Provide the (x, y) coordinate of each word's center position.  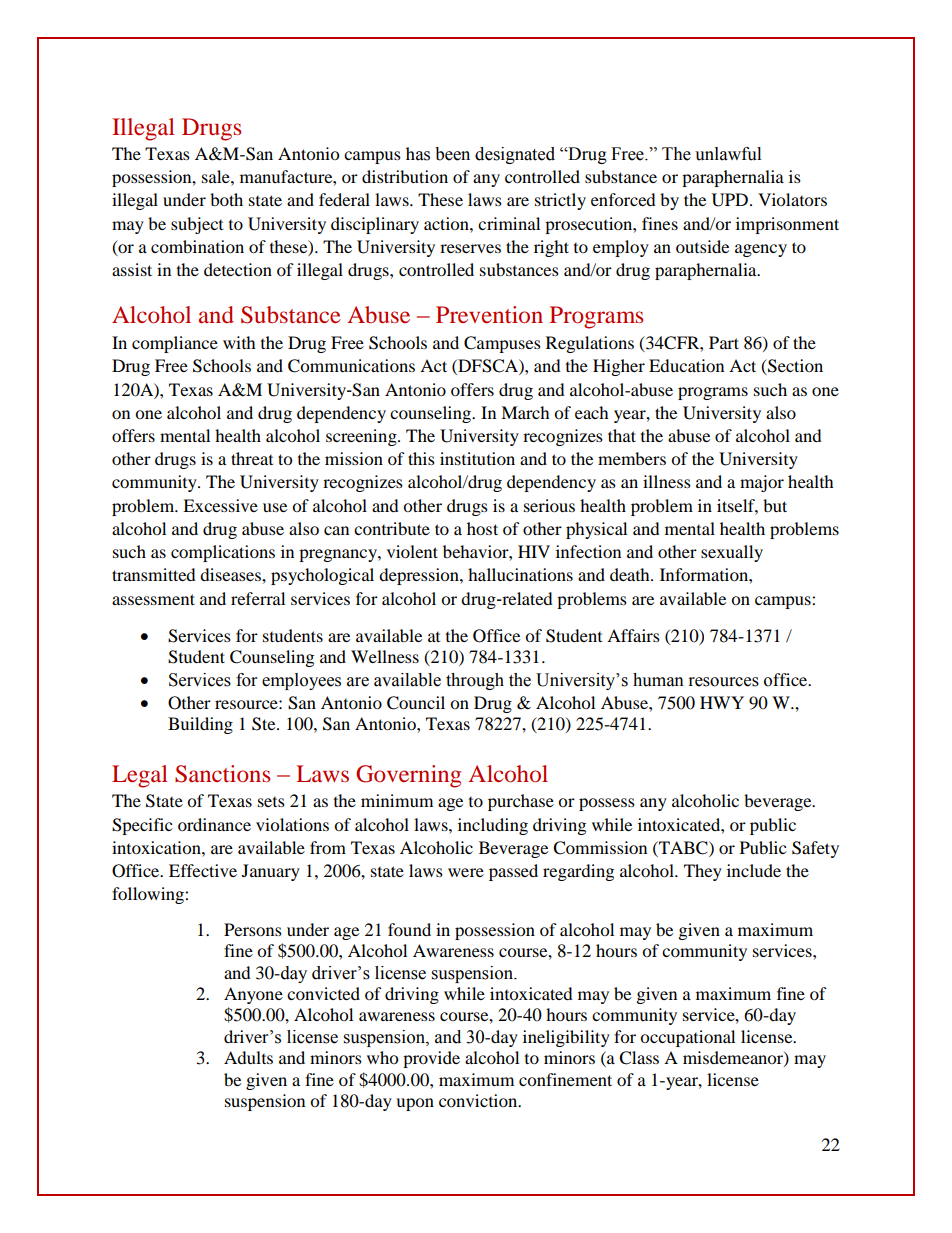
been (452, 154)
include (754, 870)
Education (686, 365)
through (475, 681)
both (226, 199)
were (466, 872)
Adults (248, 1057)
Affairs (633, 635)
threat (252, 458)
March (525, 412)
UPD (731, 200)
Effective (203, 870)
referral (258, 598)
